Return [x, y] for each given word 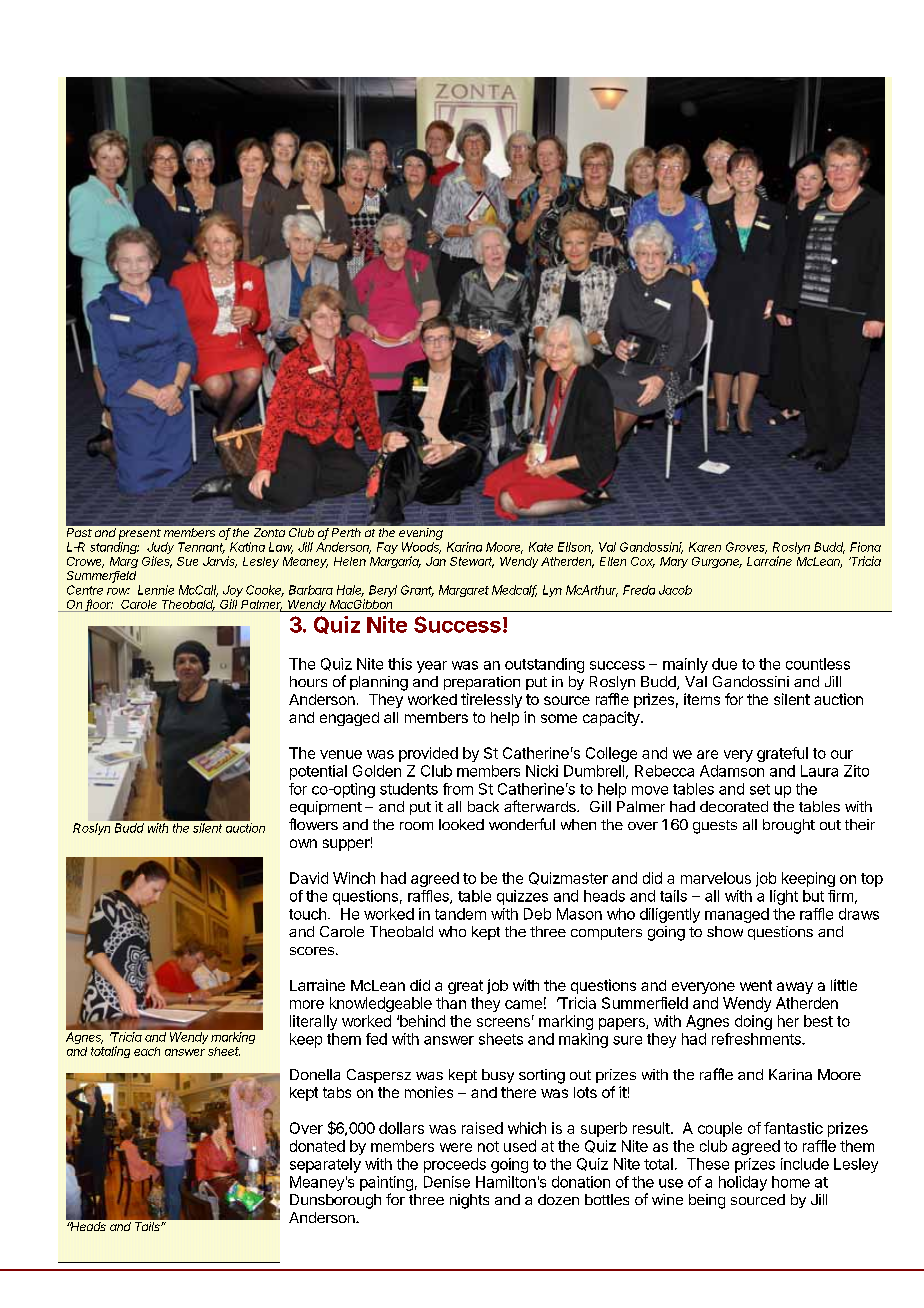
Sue [187, 561]
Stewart [472, 562]
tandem [460, 914]
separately [325, 1165]
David [309, 878]
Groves [746, 548]
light [784, 897]
